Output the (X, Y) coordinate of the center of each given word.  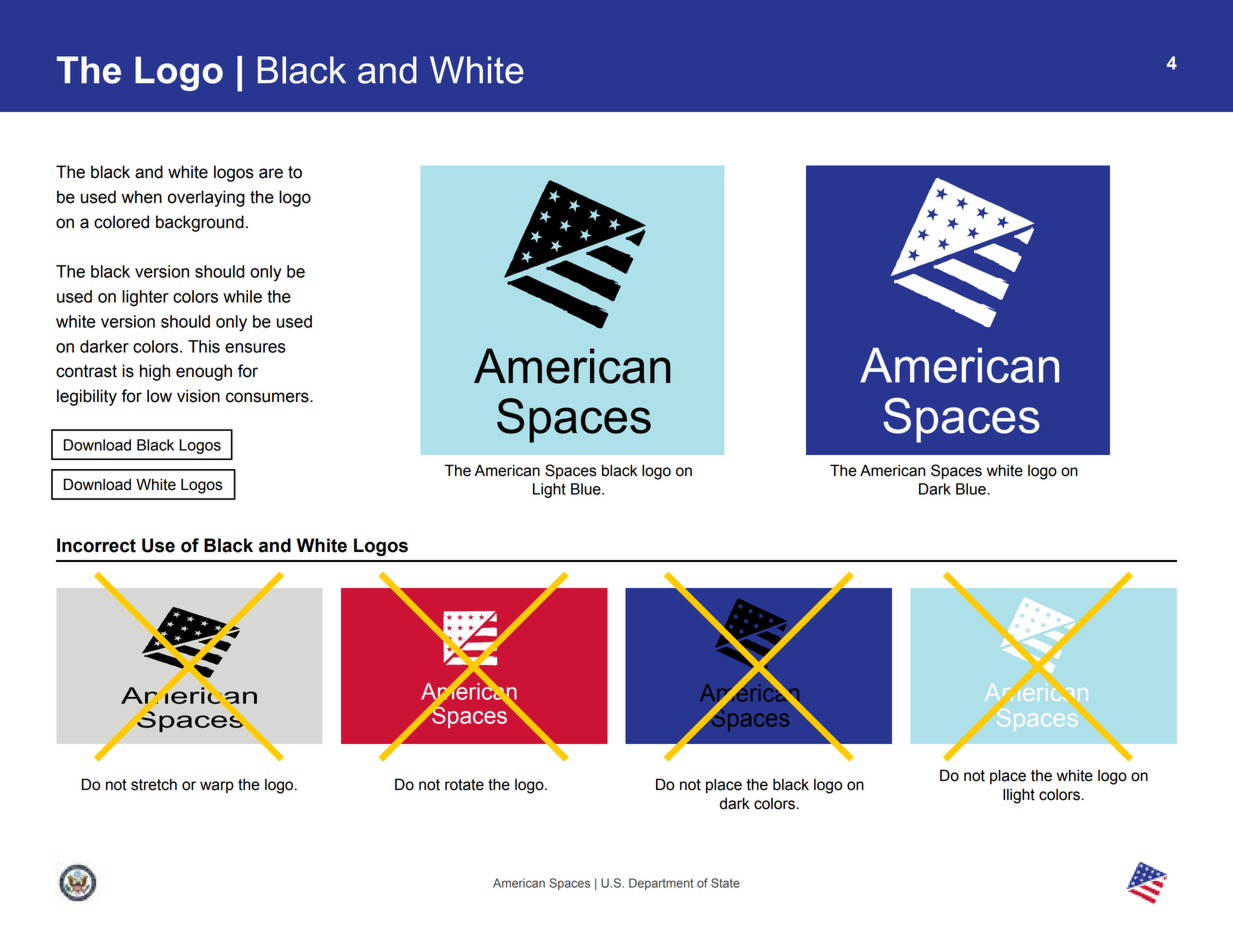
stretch (154, 784)
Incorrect (96, 545)
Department (661, 884)
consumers (268, 397)
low (159, 396)
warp (217, 787)
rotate (464, 785)
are (271, 173)
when (142, 197)
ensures (255, 348)
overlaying (206, 198)
